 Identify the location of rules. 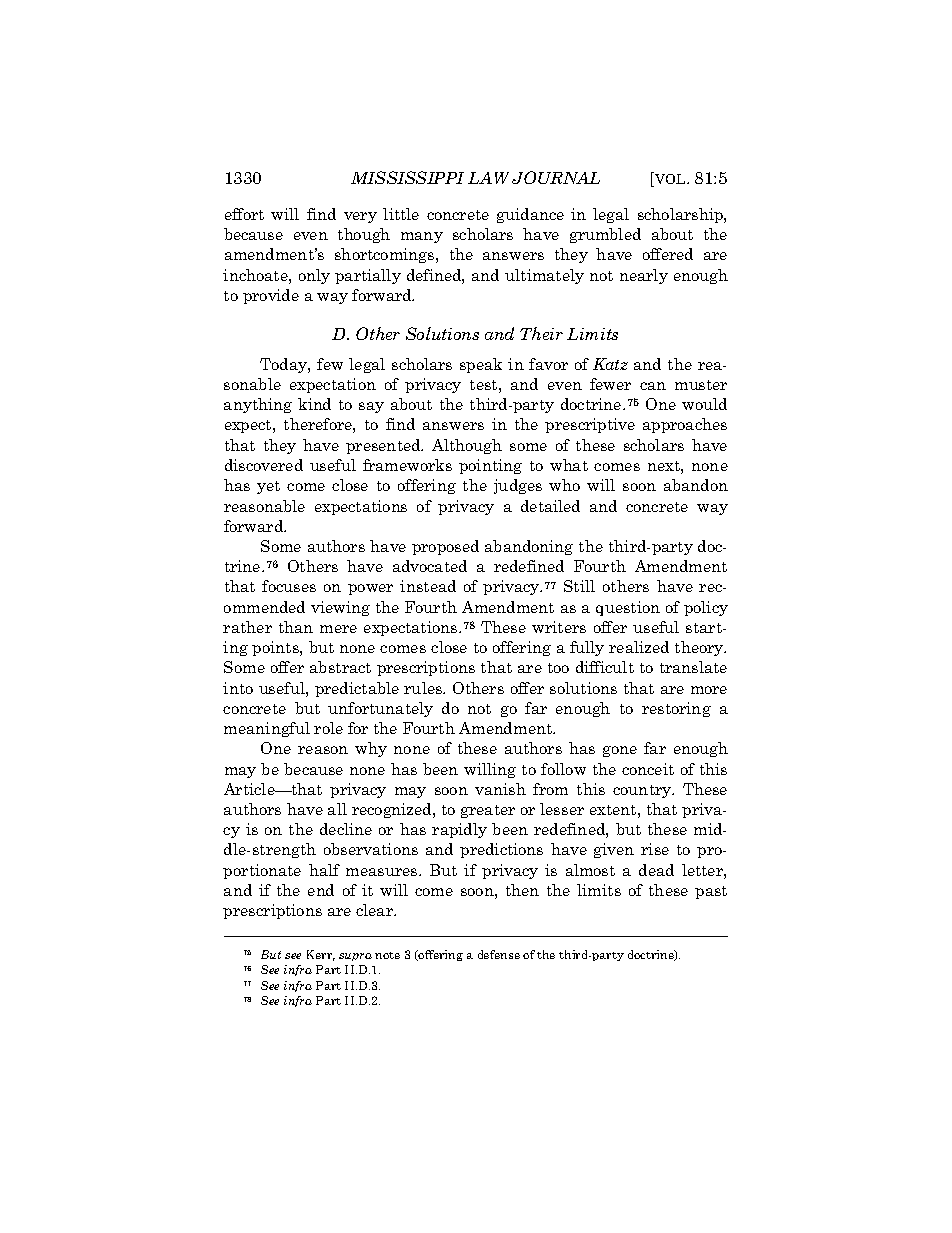
(424, 688).
